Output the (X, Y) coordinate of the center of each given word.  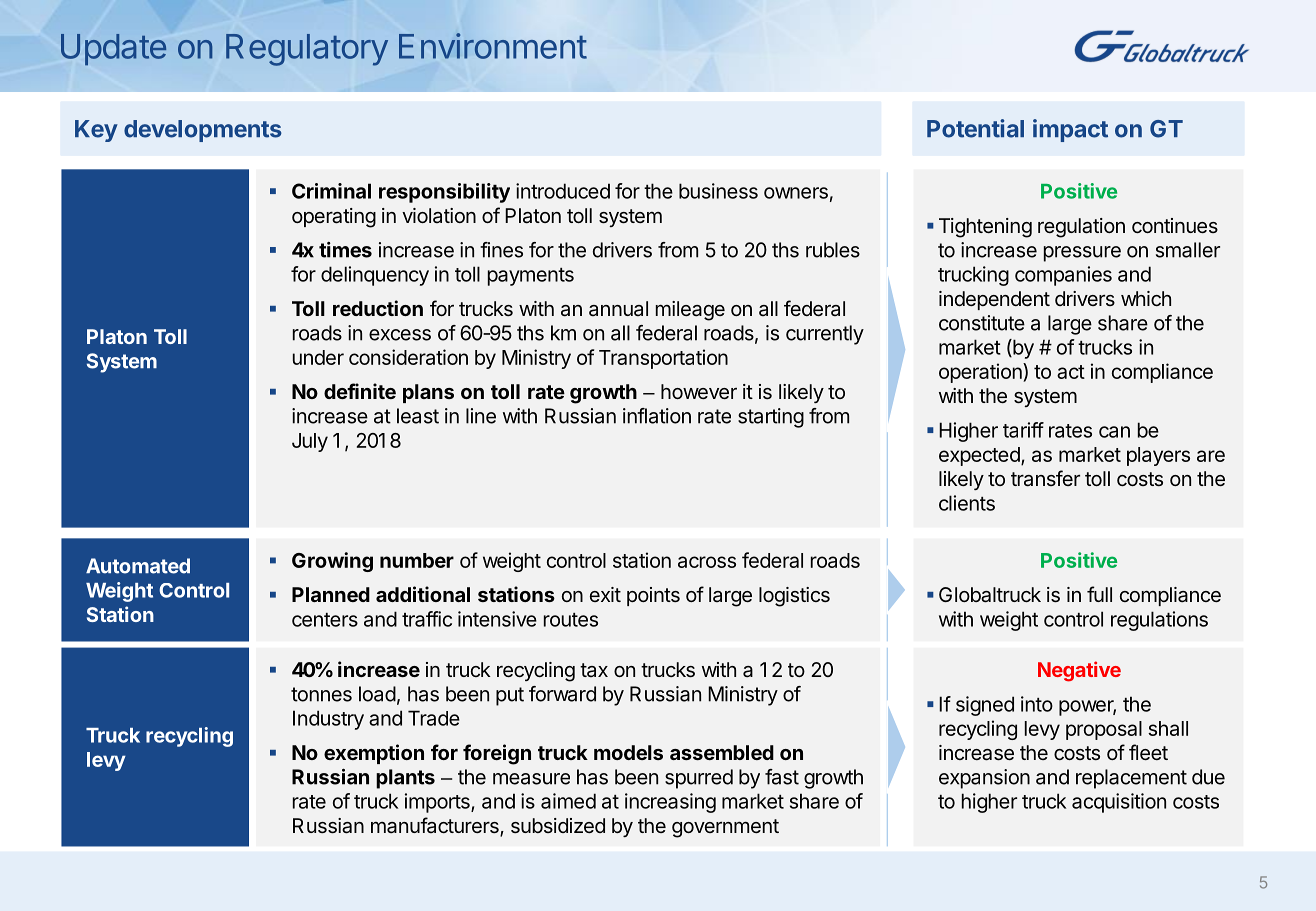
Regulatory (307, 50)
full (1099, 594)
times (345, 250)
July (310, 442)
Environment (493, 46)
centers (325, 620)
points (653, 596)
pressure (1082, 254)
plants (405, 779)
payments (531, 277)
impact (1070, 130)
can (1114, 432)
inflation (657, 416)
